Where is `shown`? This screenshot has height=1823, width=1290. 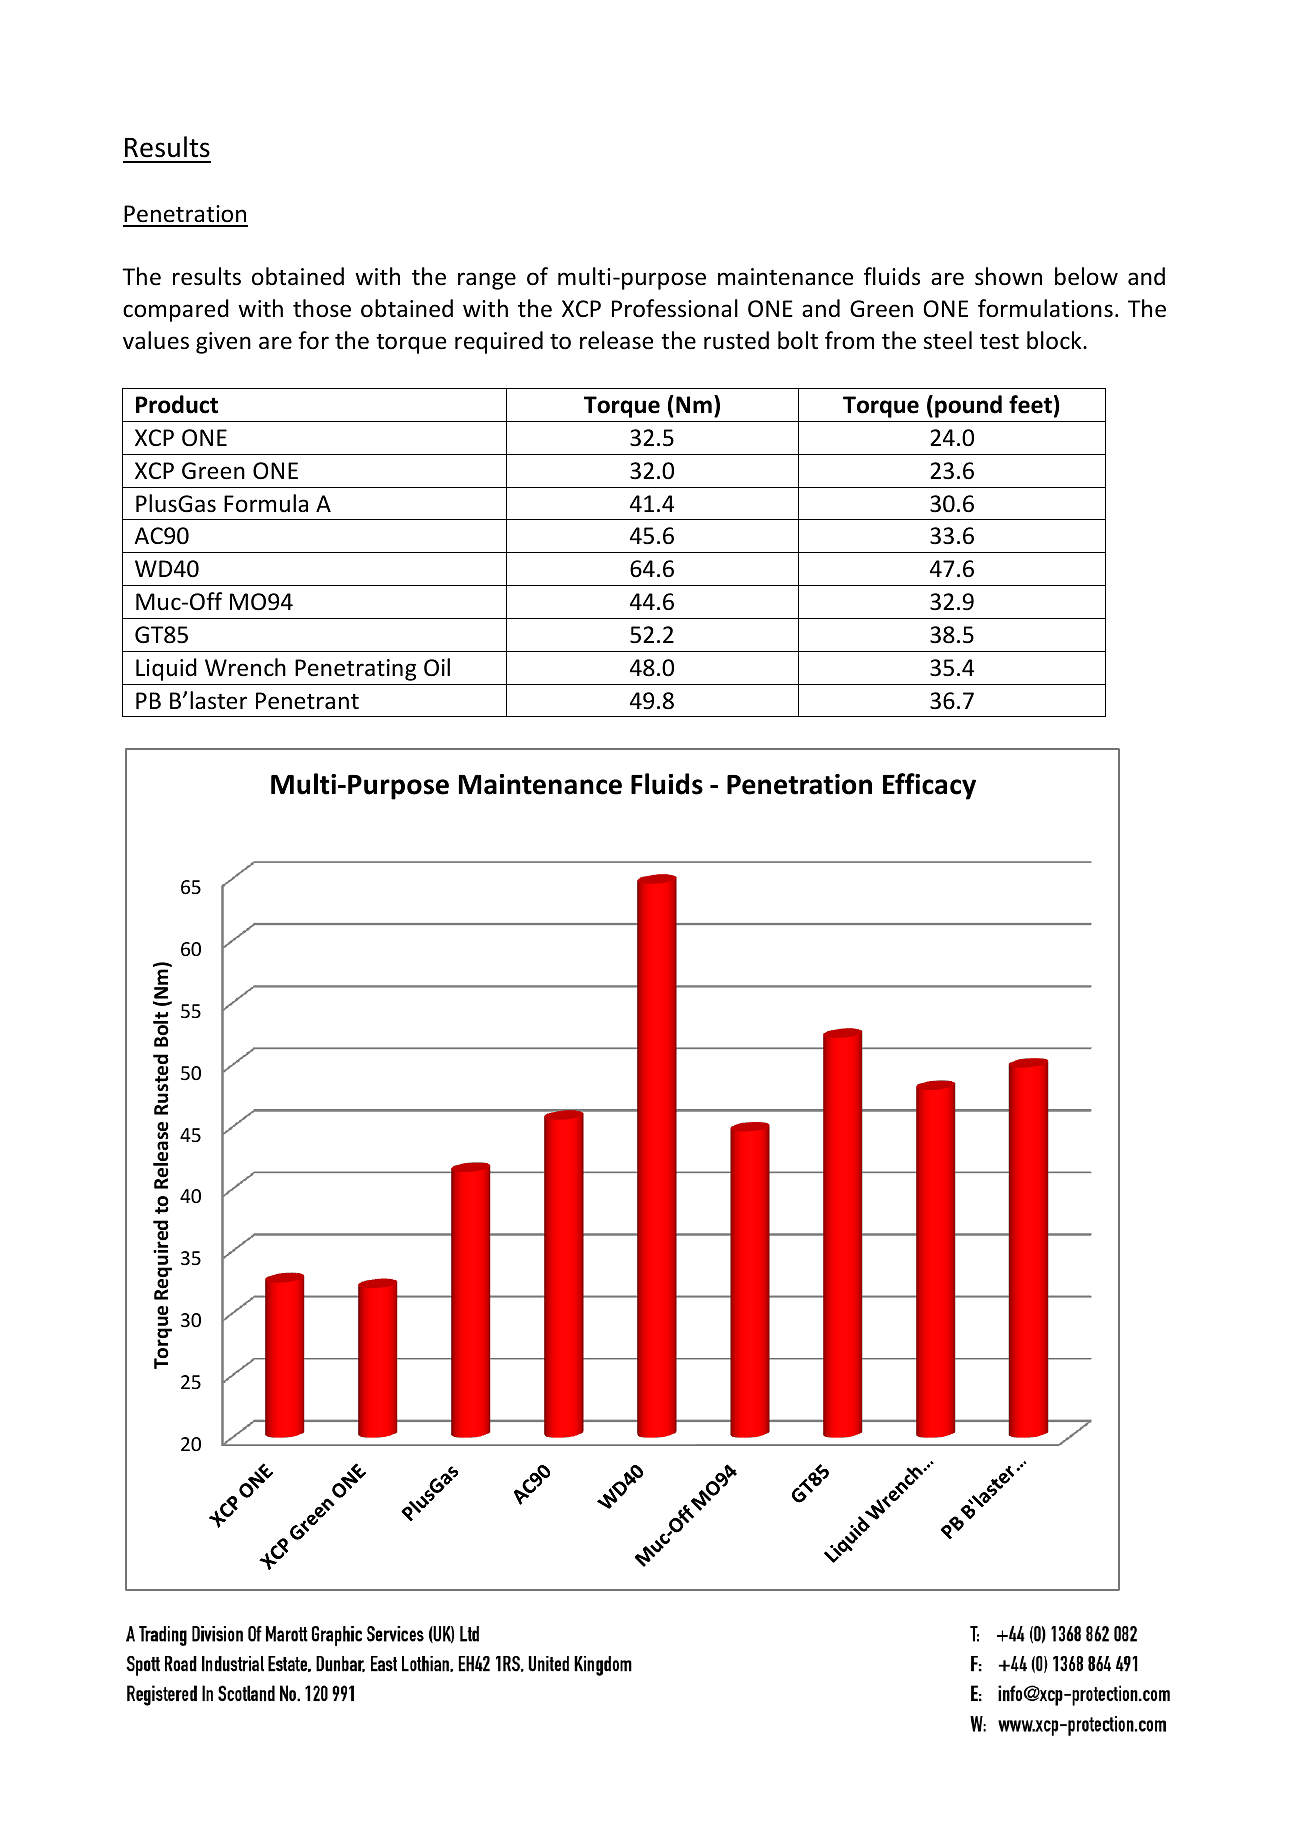 shown is located at coordinates (1008, 276).
